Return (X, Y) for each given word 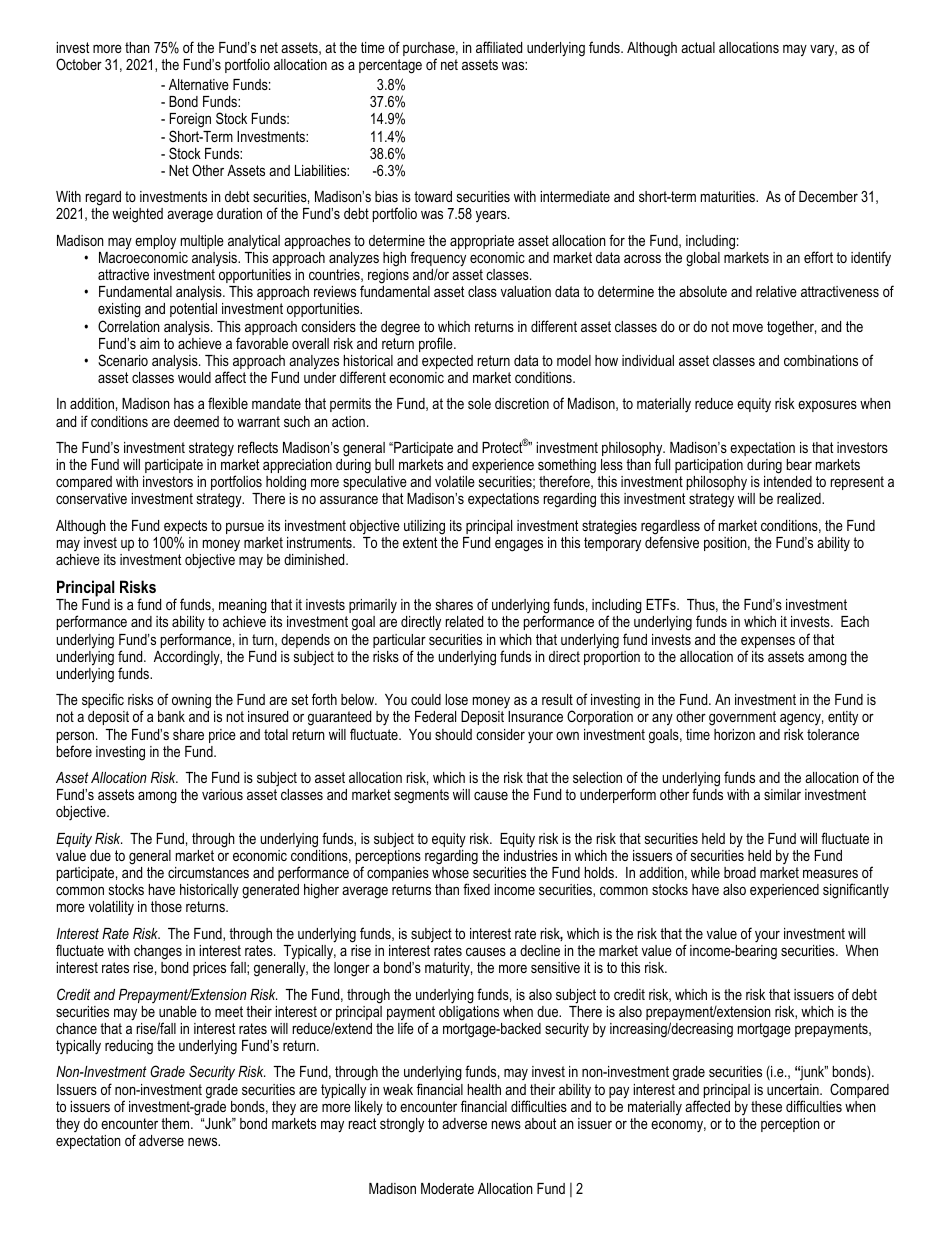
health (484, 1089)
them (176, 1123)
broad (740, 872)
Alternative (199, 84)
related (464, 621)
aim (150, 343)
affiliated (499, 47)
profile (437, 344)
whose (450, 872)
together (791, 328)
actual (698, 47)
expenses (768, 643)
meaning (243, 608)
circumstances (208, 872)
